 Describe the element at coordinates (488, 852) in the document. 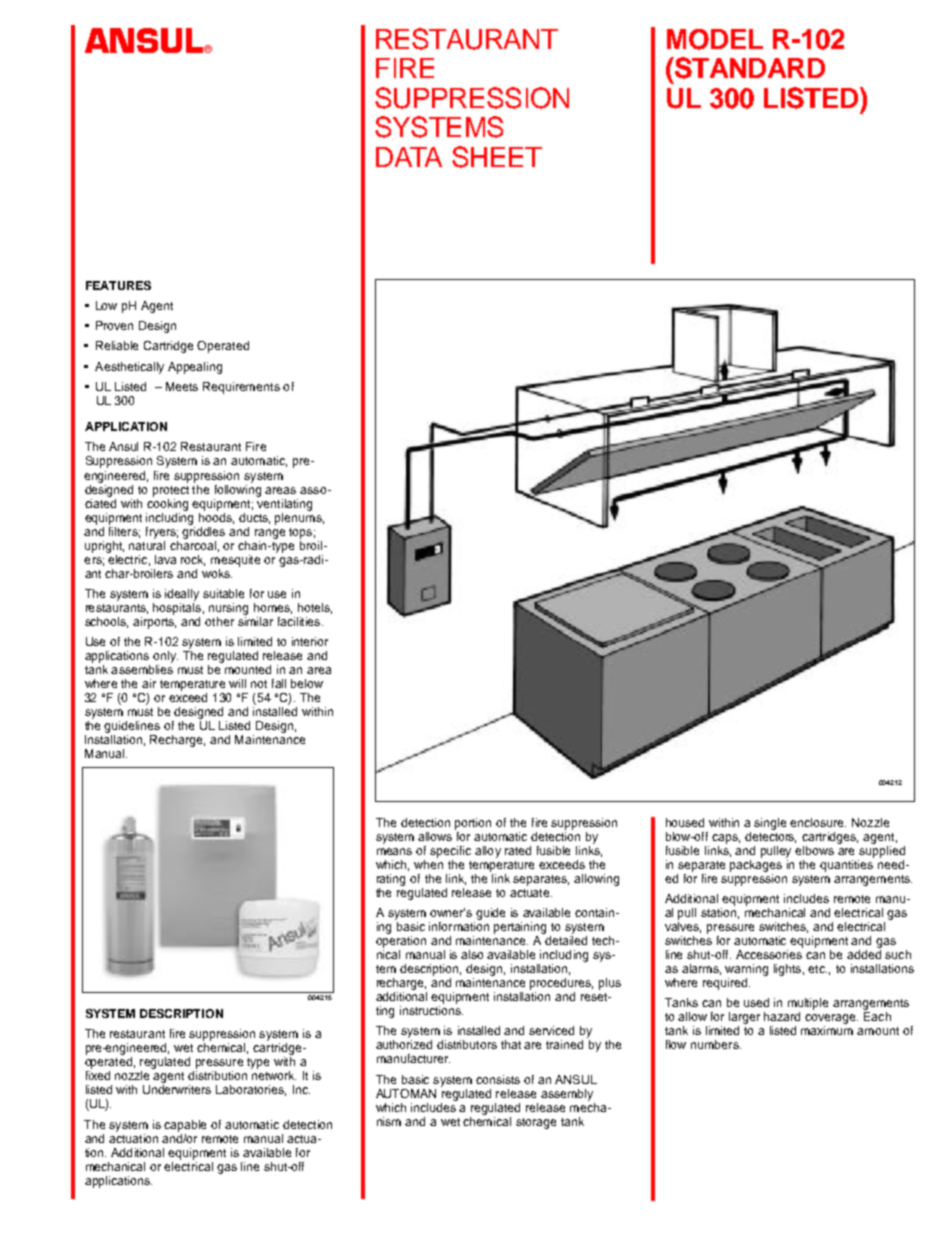

I see `alloy` at that location.
